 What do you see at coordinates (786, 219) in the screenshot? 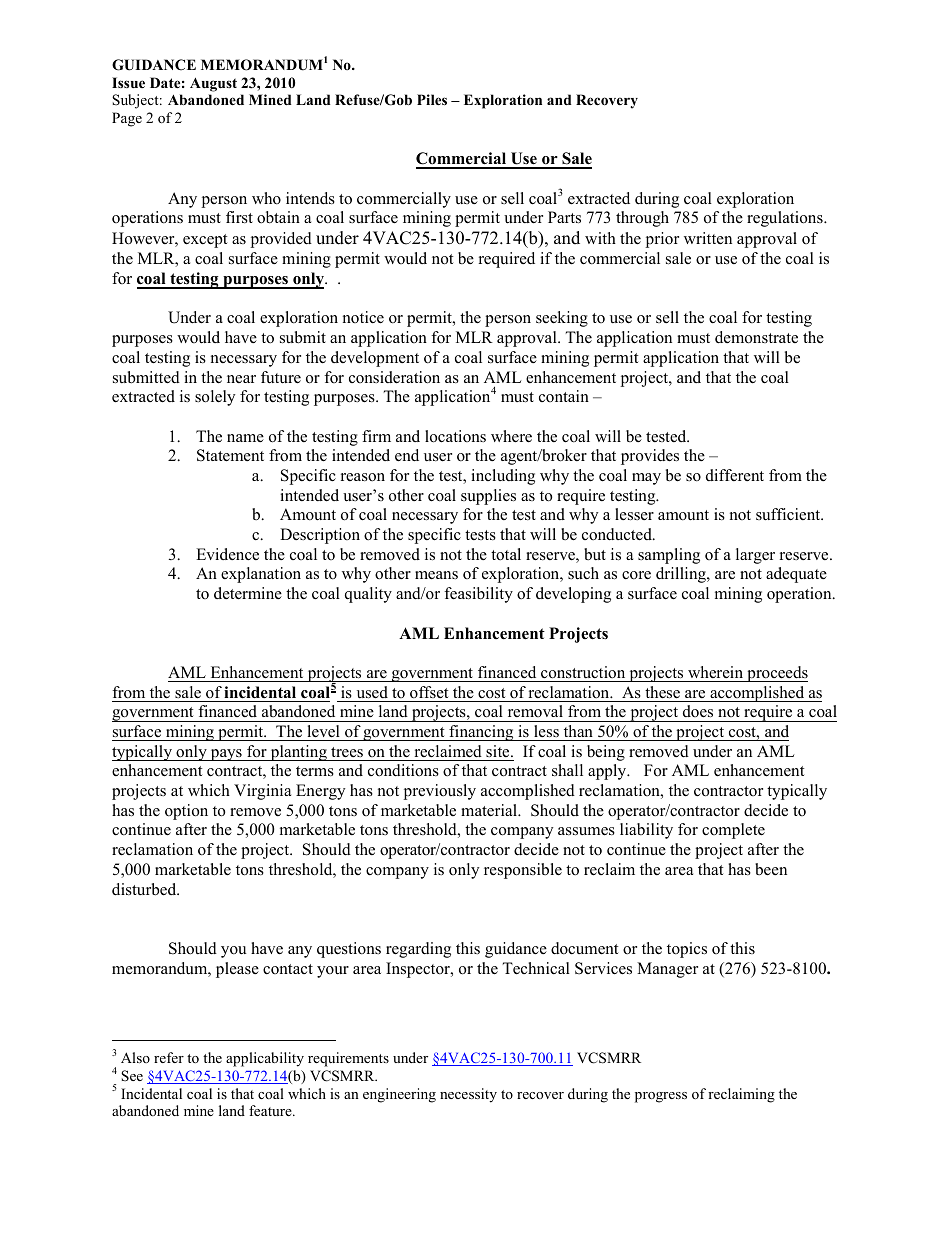
I see `regulations` at bounding box center [786, 219].
